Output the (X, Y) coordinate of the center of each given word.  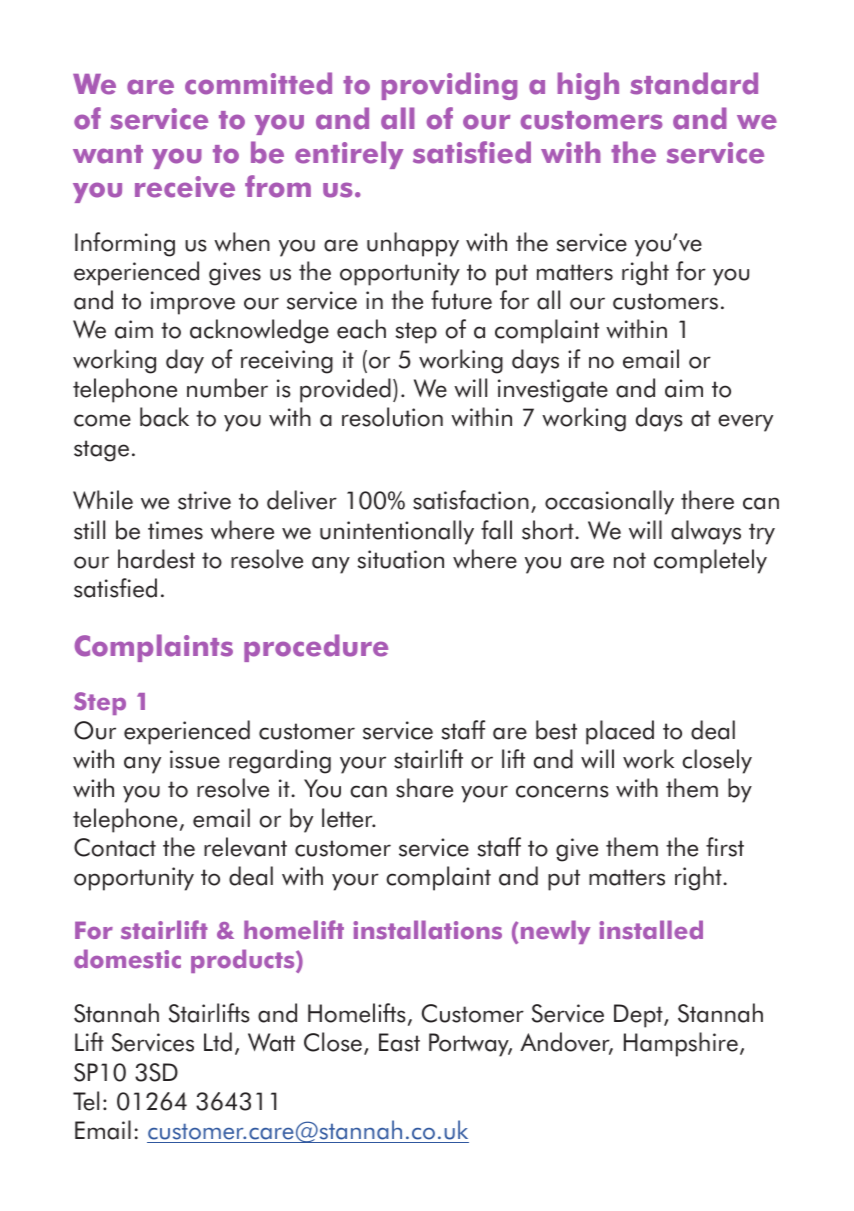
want (108, 154)
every (745, 423)
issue (195, 759)
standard (694, 83)
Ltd (218, 1042)
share (424, 788)
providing (449, 86)
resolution (392, 417)
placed (620, 732)
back (164, 417)
